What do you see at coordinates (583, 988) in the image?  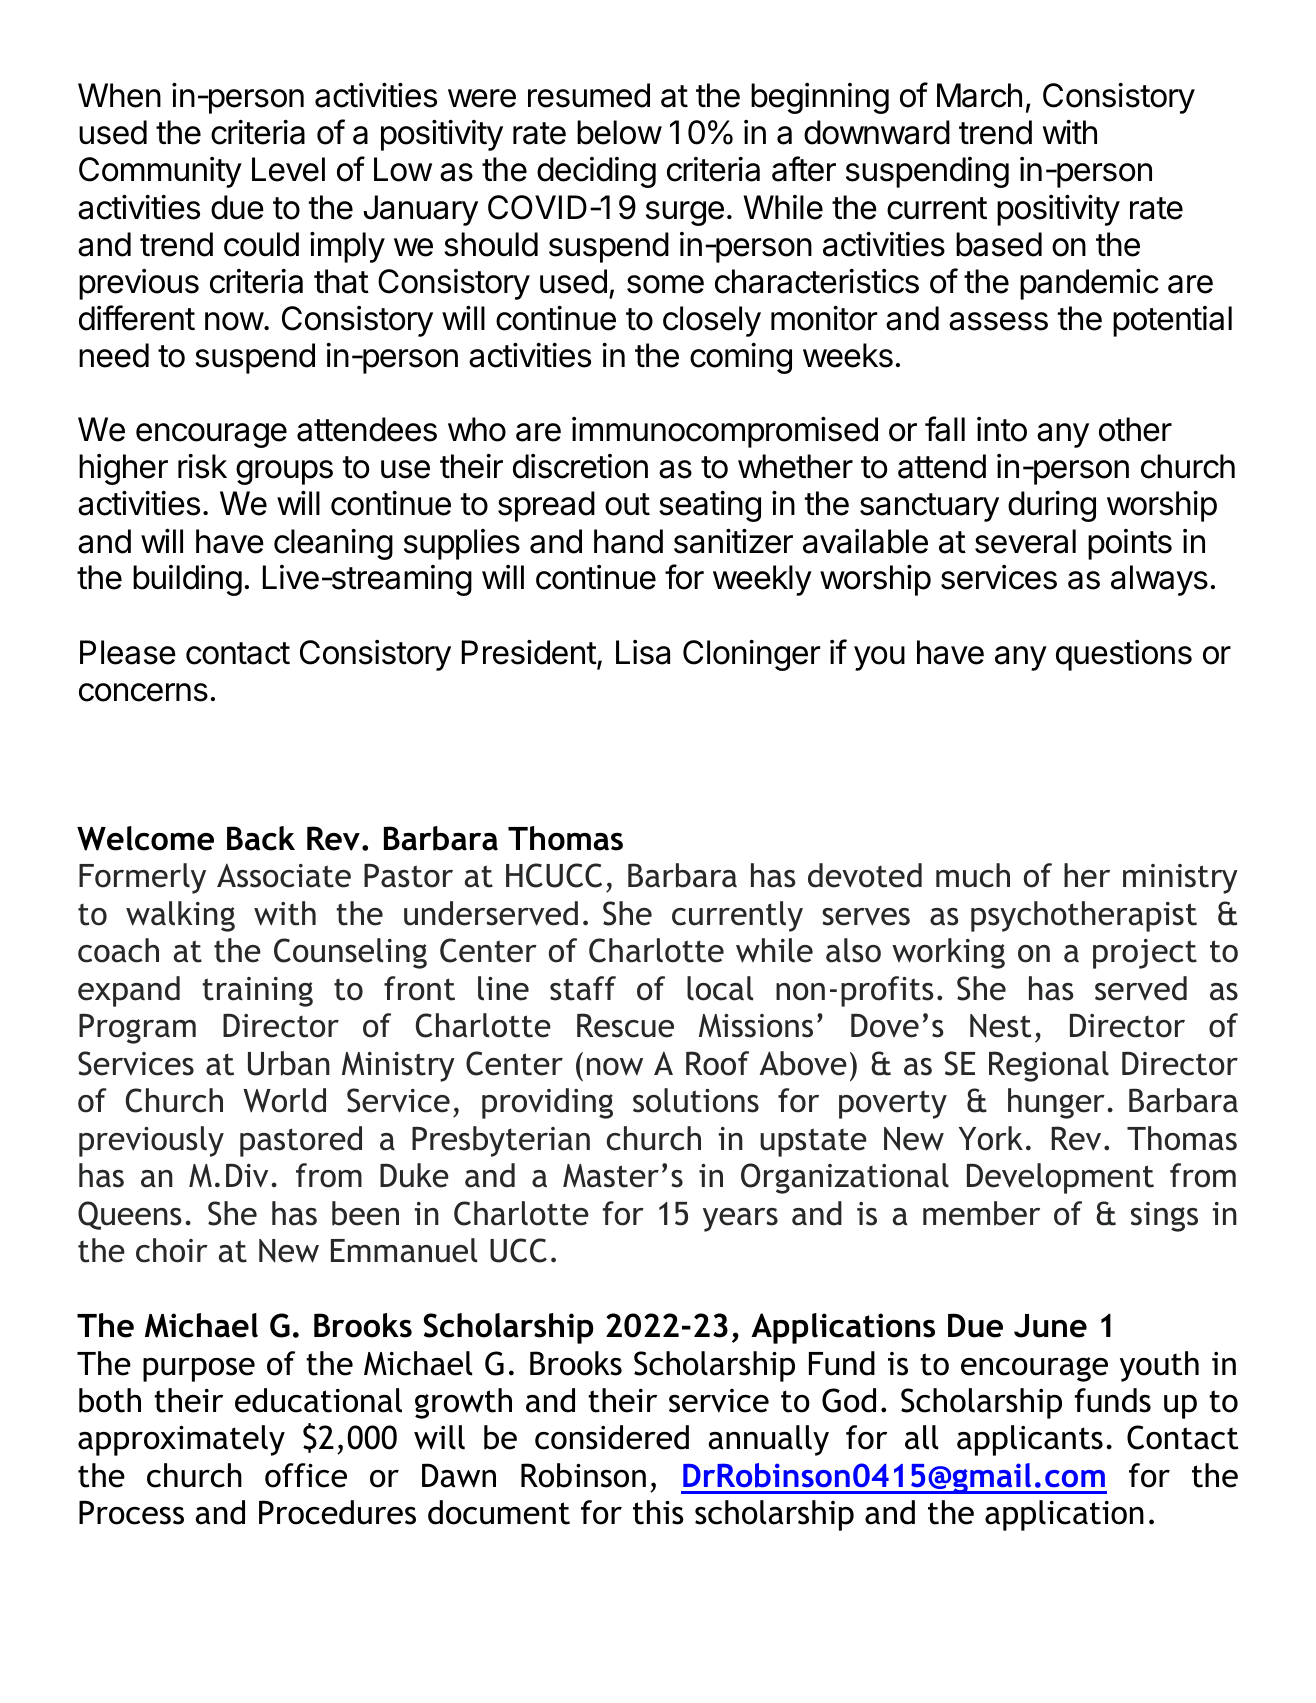 I see `staff` at bounding box center [583, 988].
